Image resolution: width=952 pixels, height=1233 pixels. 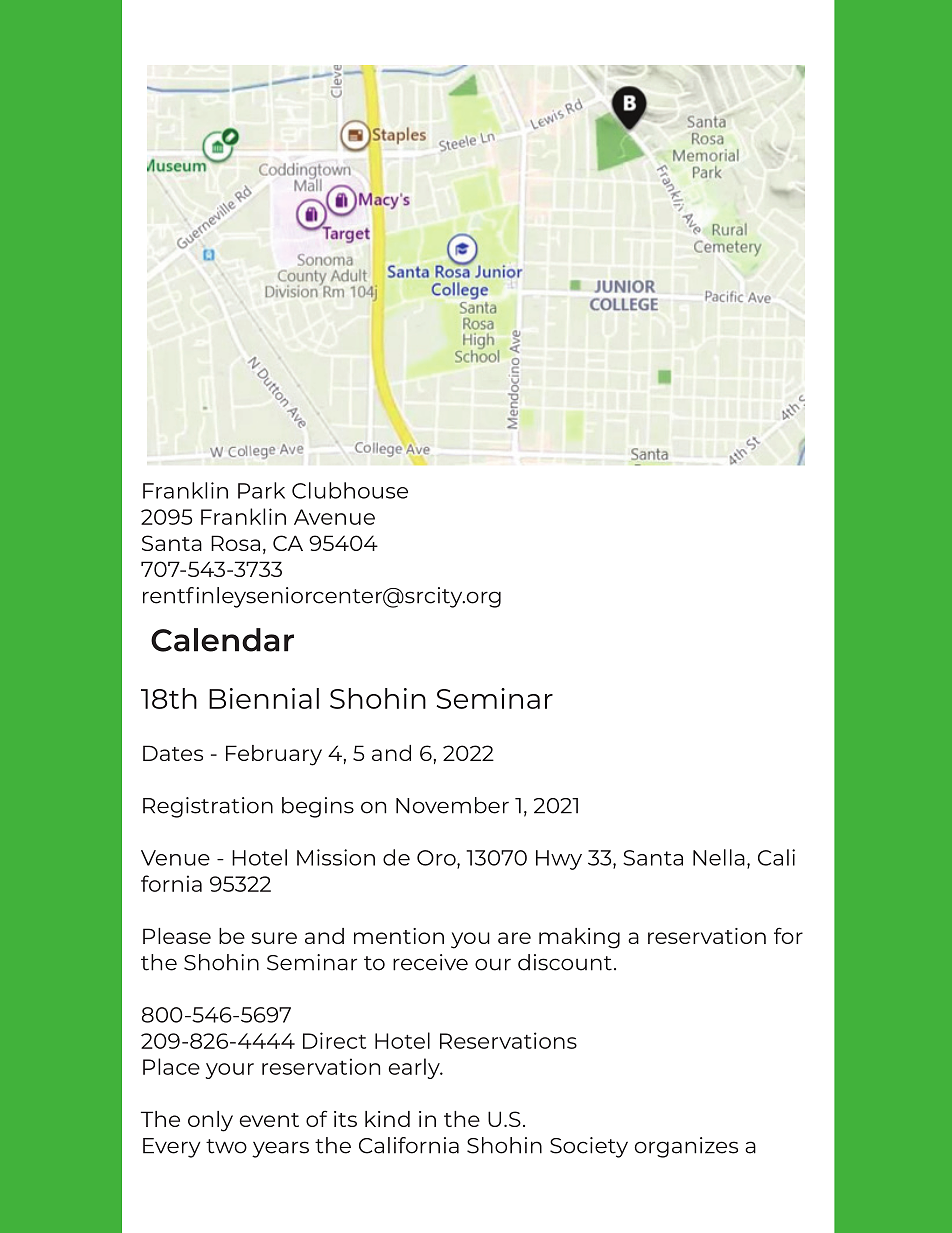 What do you see at coordinates (261, 490) in the screenshot?
I see `Park` at bounding box center [261, 490].
